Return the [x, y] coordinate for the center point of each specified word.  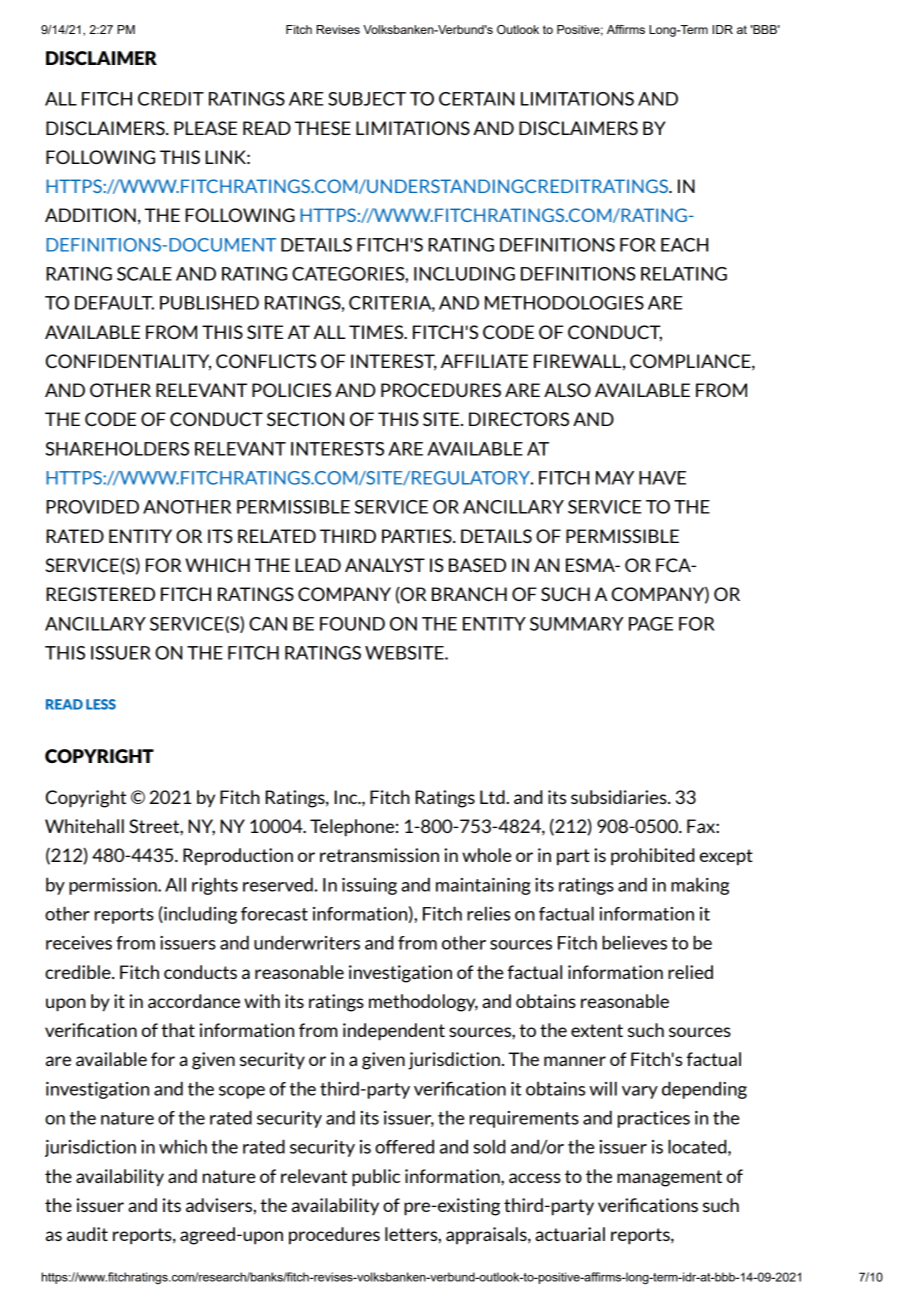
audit [87, 1234]
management [669, 1178]
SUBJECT [367, 99]
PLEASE [205, 128]
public [376, 1178]
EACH [684, 245]
